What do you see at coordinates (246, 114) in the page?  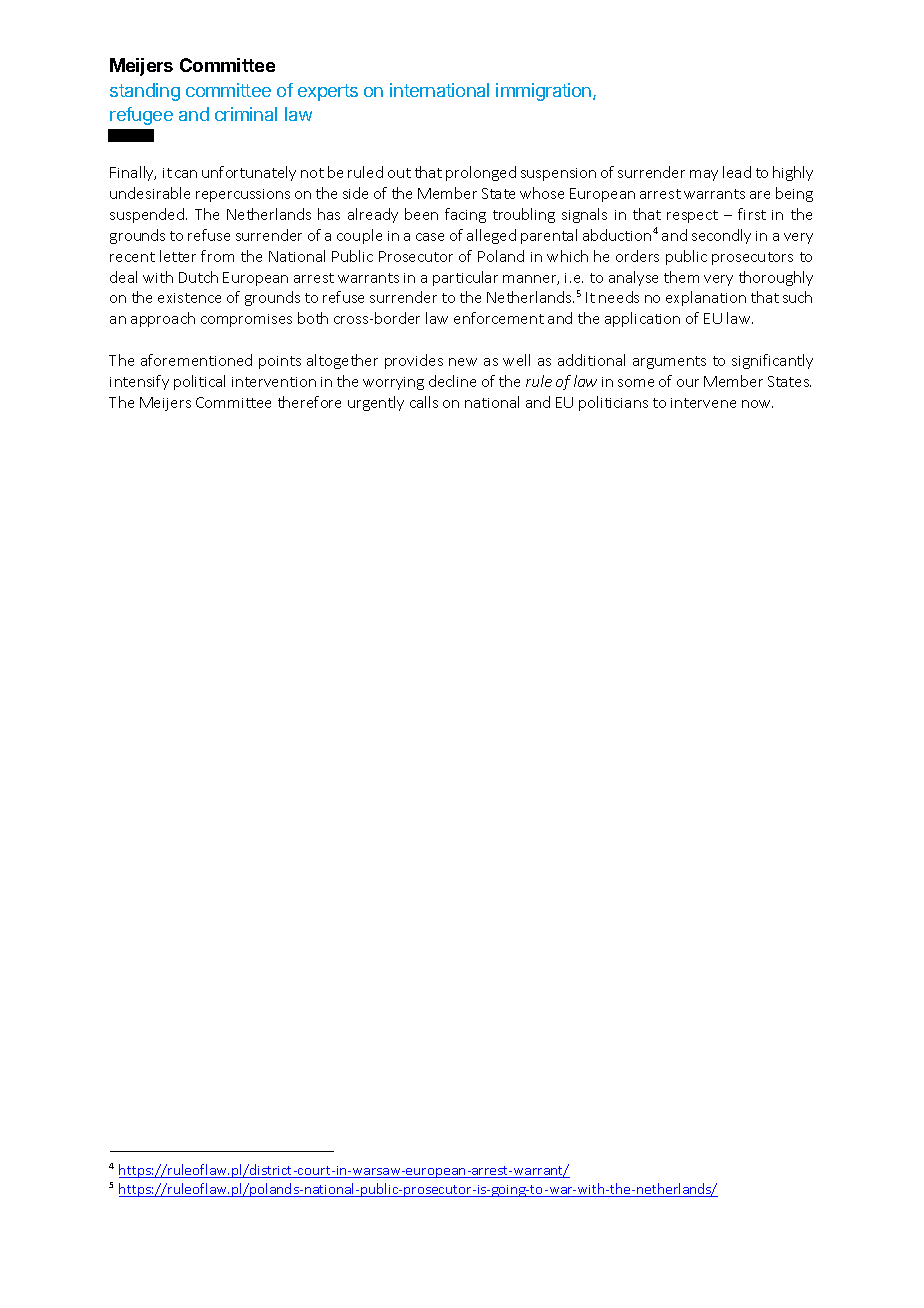 I see `criminal` at bounding box center [246, 114].
